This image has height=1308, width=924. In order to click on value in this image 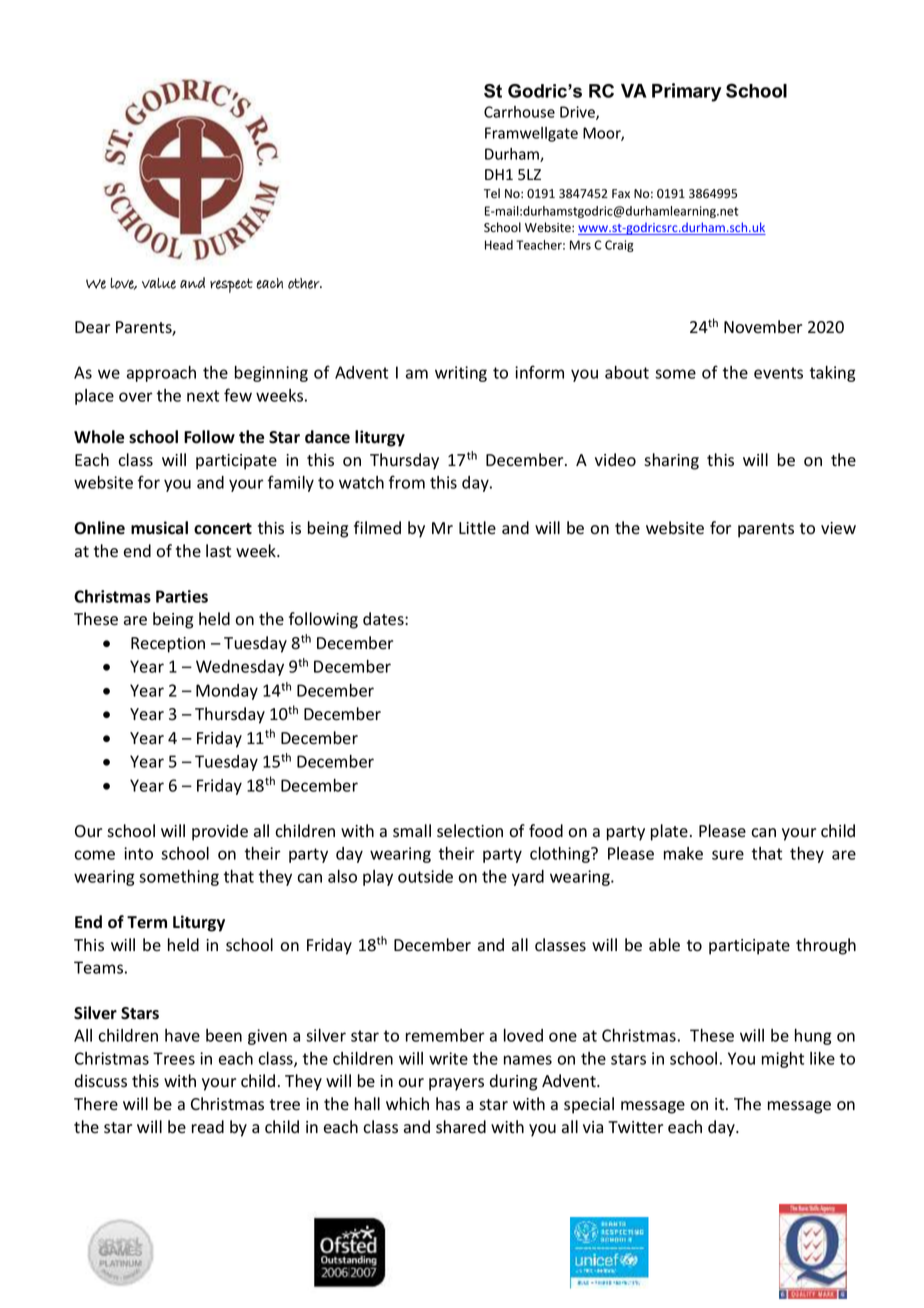, I will do `click(159, 283)`.
